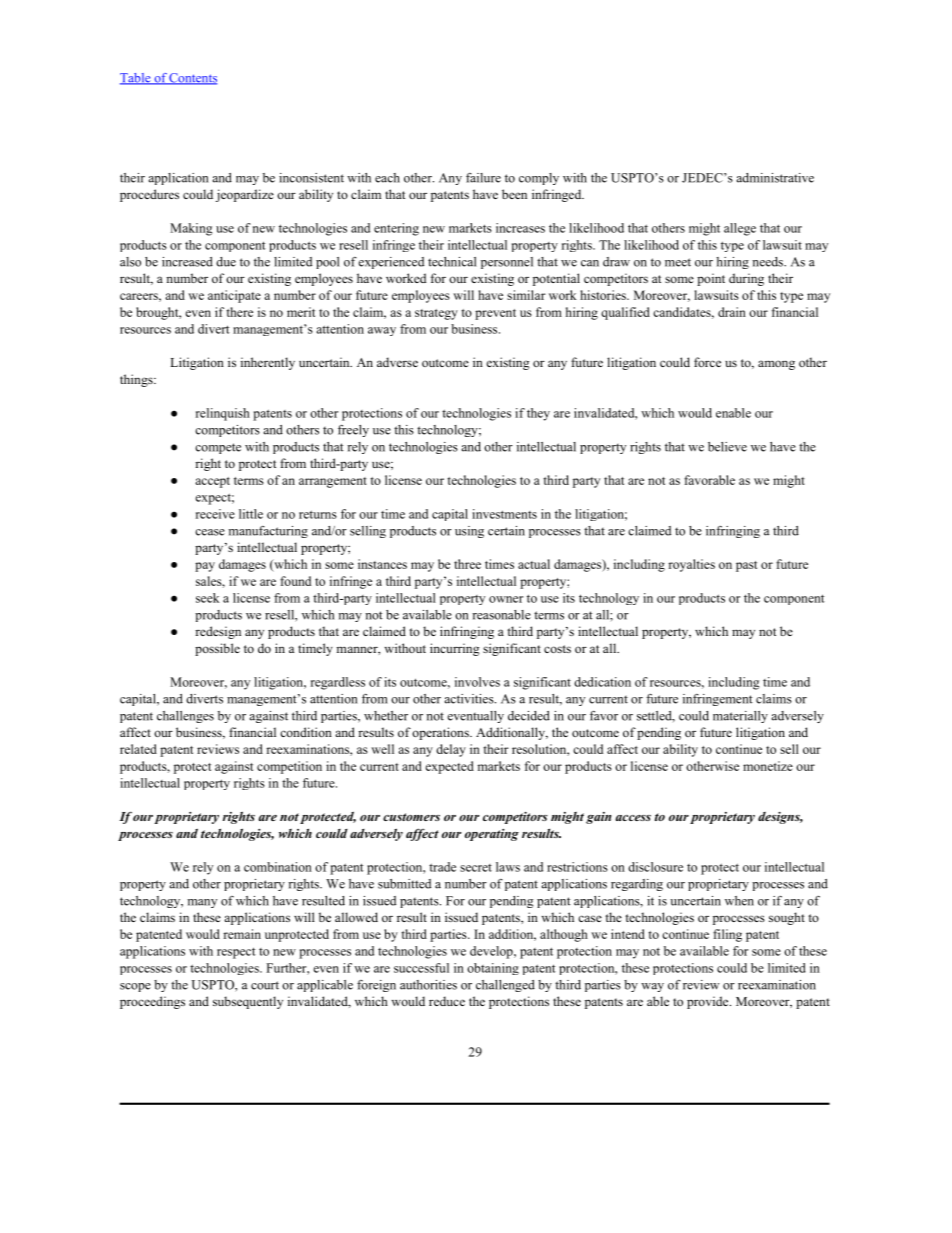 This image has width=952, height=1233. What do you see at coordinates (428, 985) in the image?
I see `authorities` at bounding box center [428, 985].
